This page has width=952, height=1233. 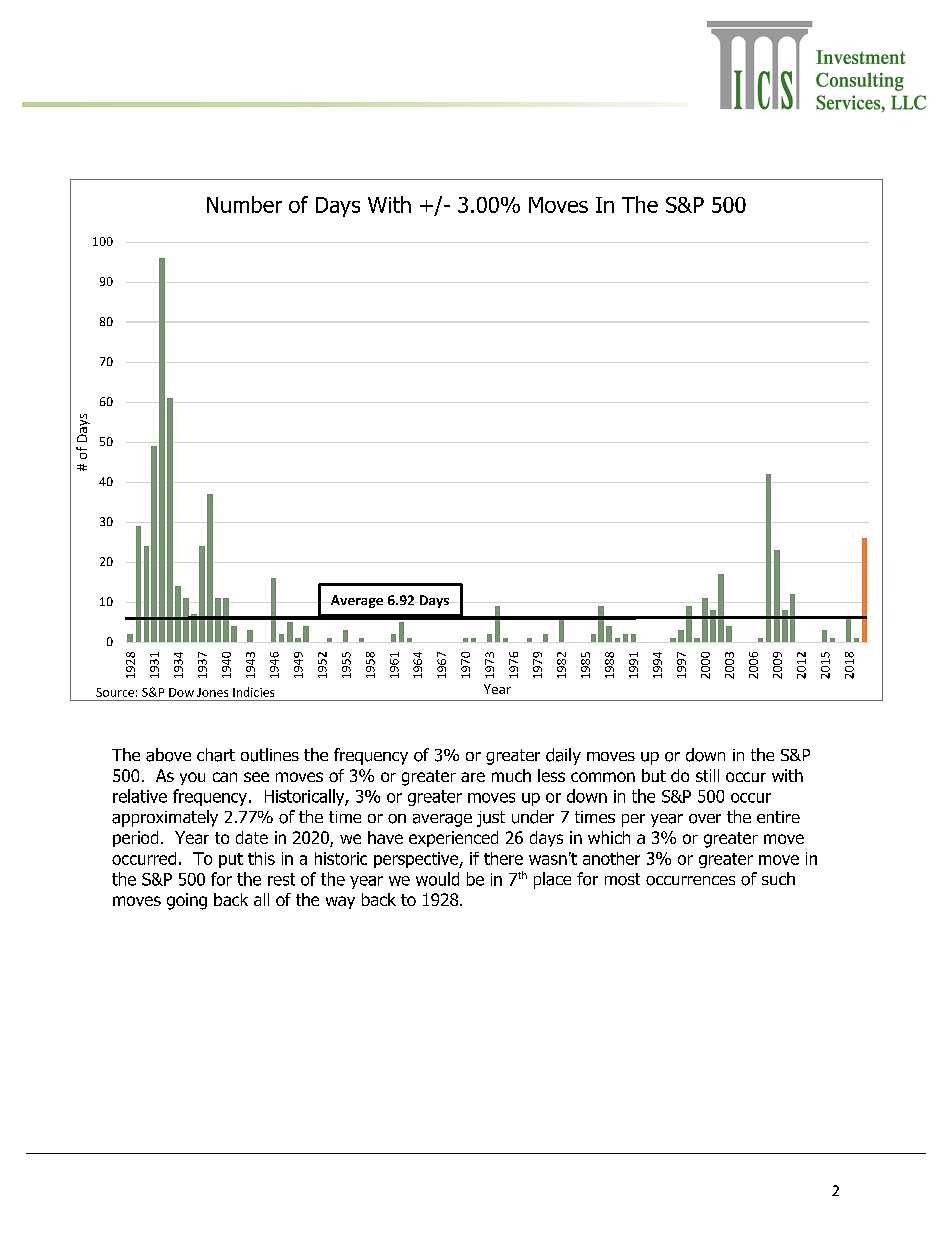 I want to click on put, so click(x=231, y=860).
